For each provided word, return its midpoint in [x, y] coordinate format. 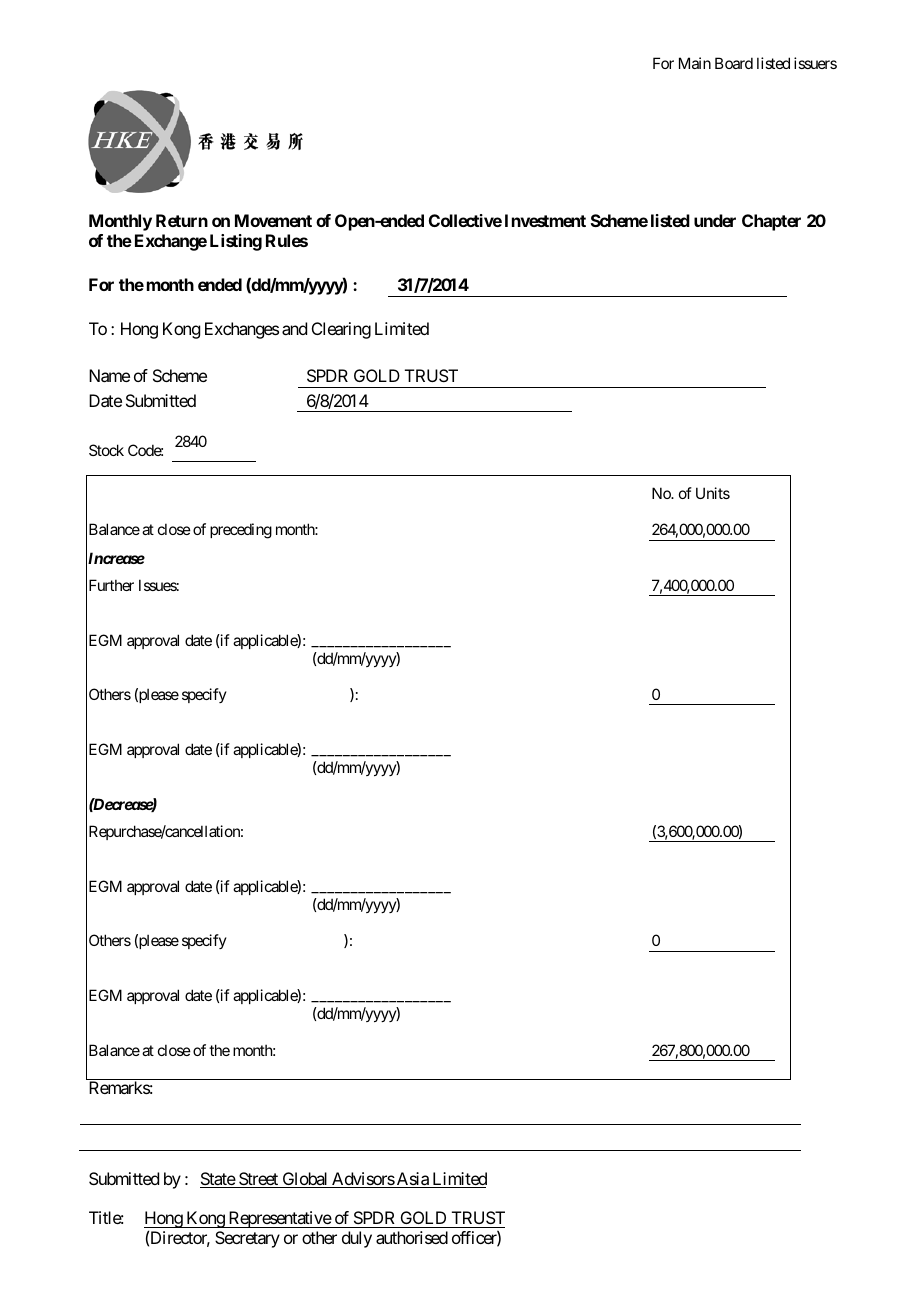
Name [109, 375]
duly [357, 1239]
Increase [115, 559]
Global [305, 1180]
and [294, 328]
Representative [279, 1219]
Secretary [247, 1239]
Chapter [771, 222]
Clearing [341, 330]
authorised [412, 1237]
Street [258, 1180]
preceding [241, 531]
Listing [236, 242]
